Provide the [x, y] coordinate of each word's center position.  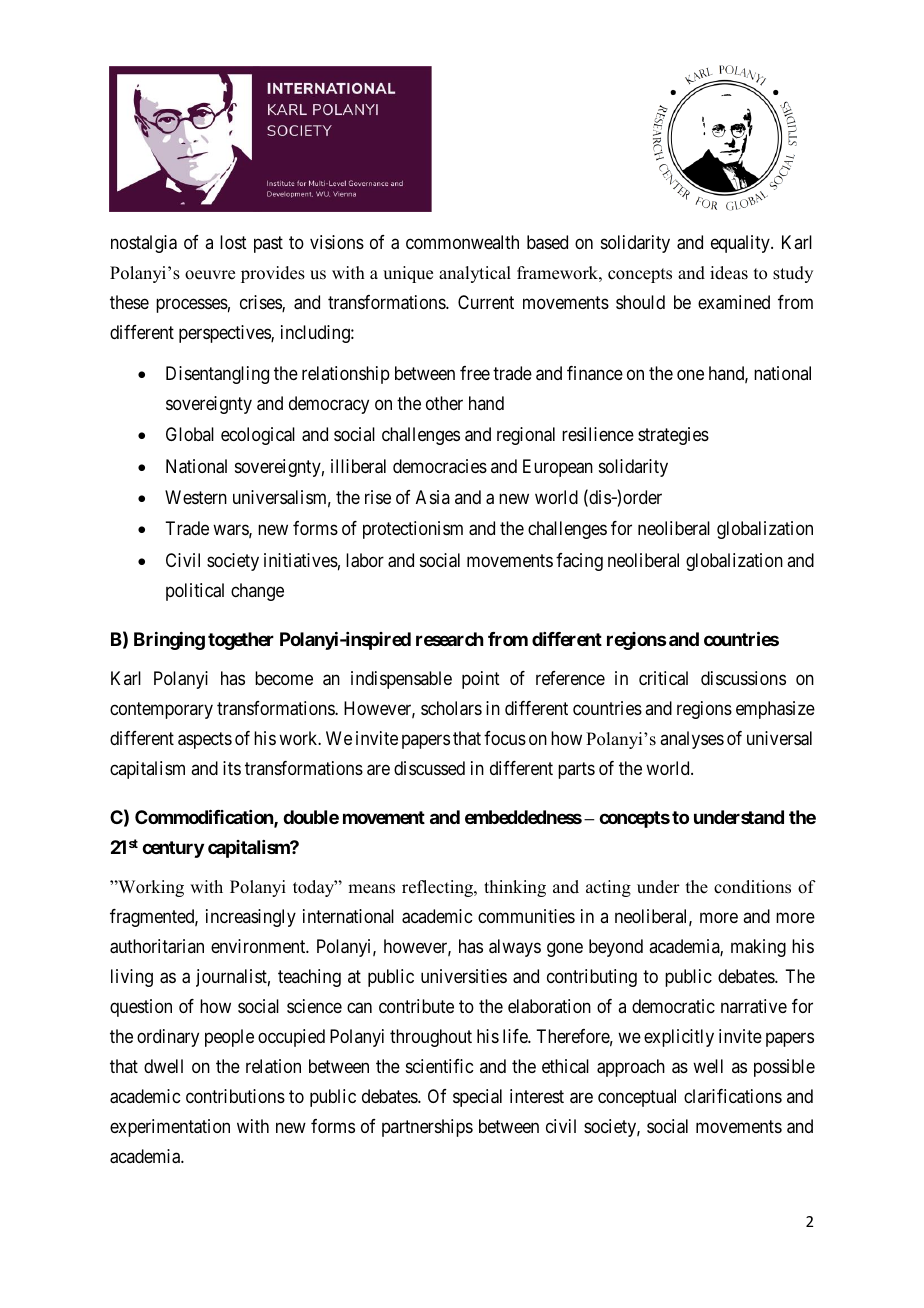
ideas [729, 273]
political [195, 592]
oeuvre [210, 275]
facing [579, 562]
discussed [429, 768]
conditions [752, 887]
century [173, 849]
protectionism [413, 530]
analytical [475, 274]
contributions [235, 1096]
